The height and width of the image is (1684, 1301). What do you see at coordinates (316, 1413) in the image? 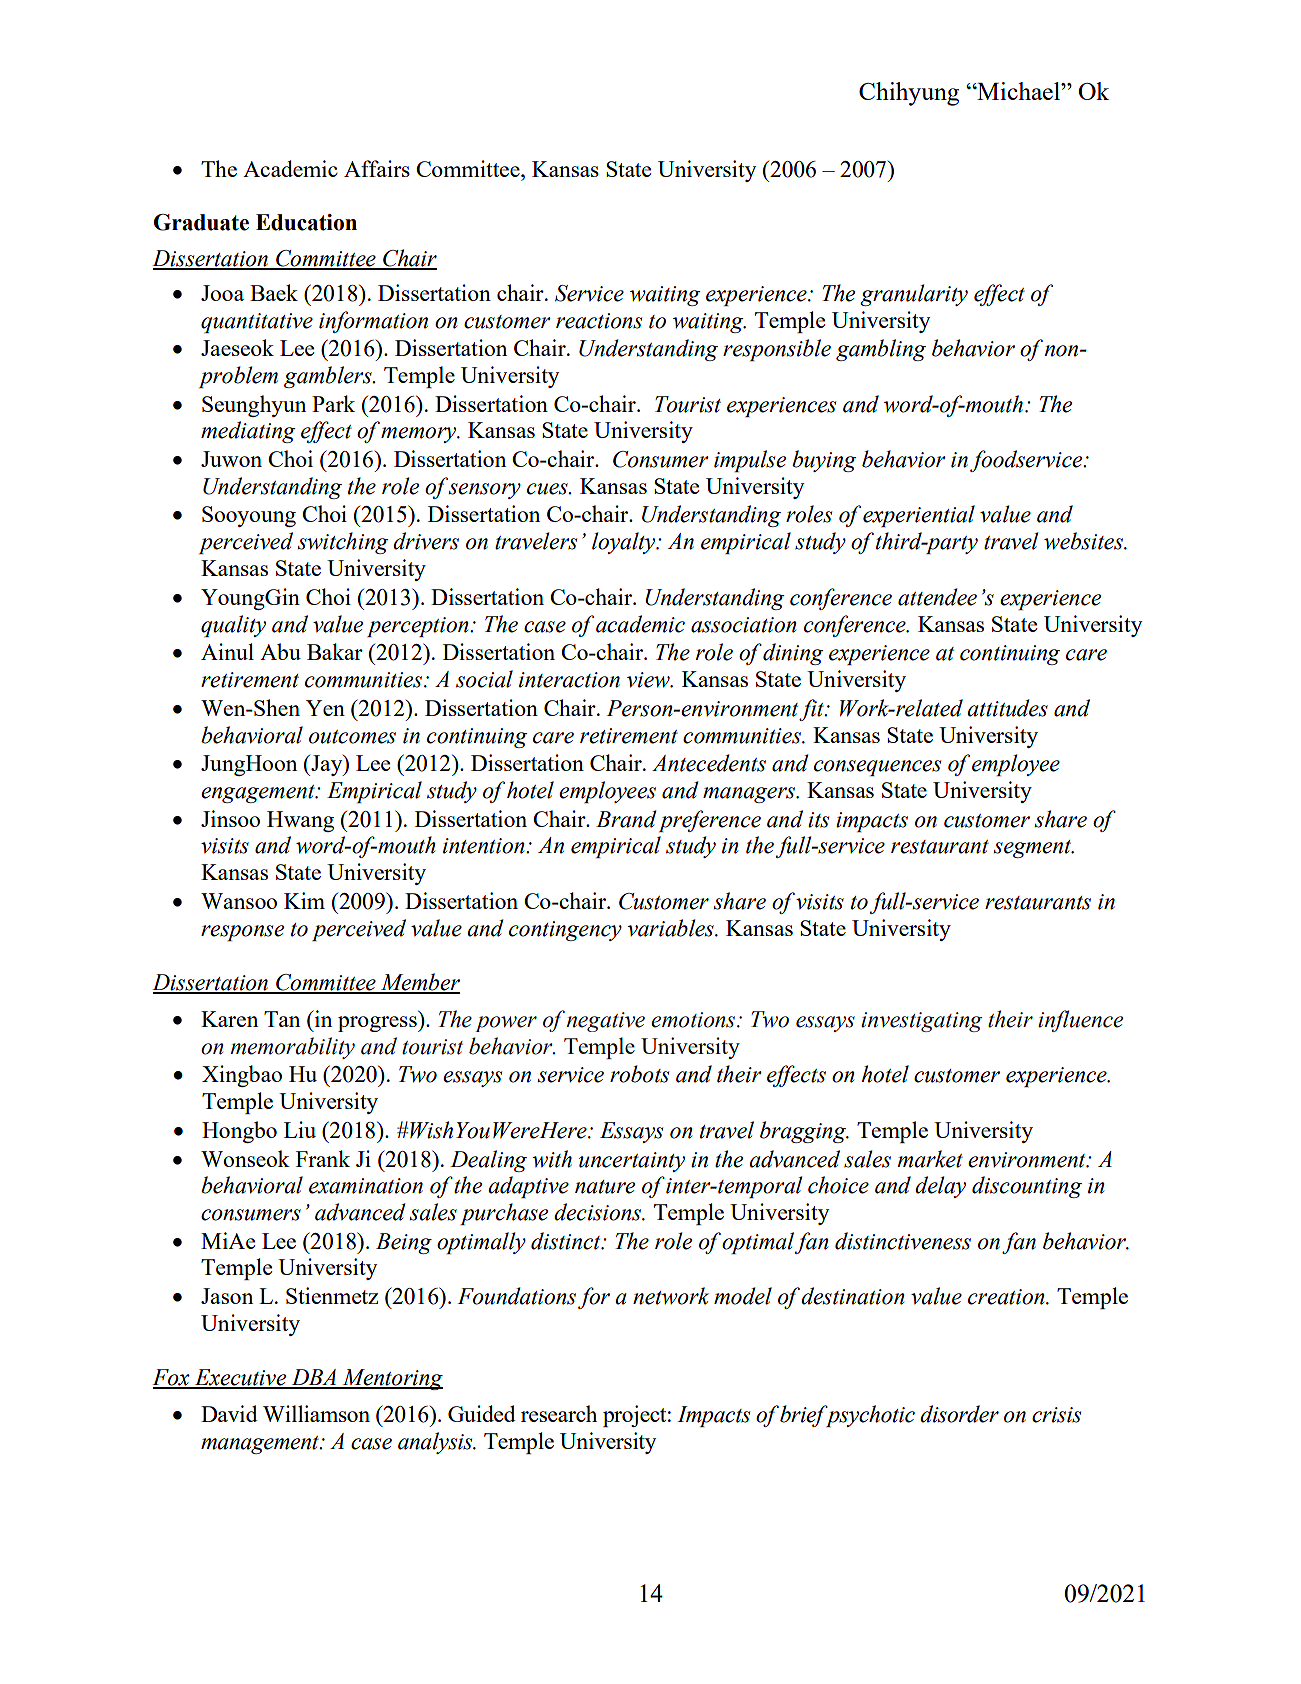
I see `Williamson` at bounding box center [316, 1413].
